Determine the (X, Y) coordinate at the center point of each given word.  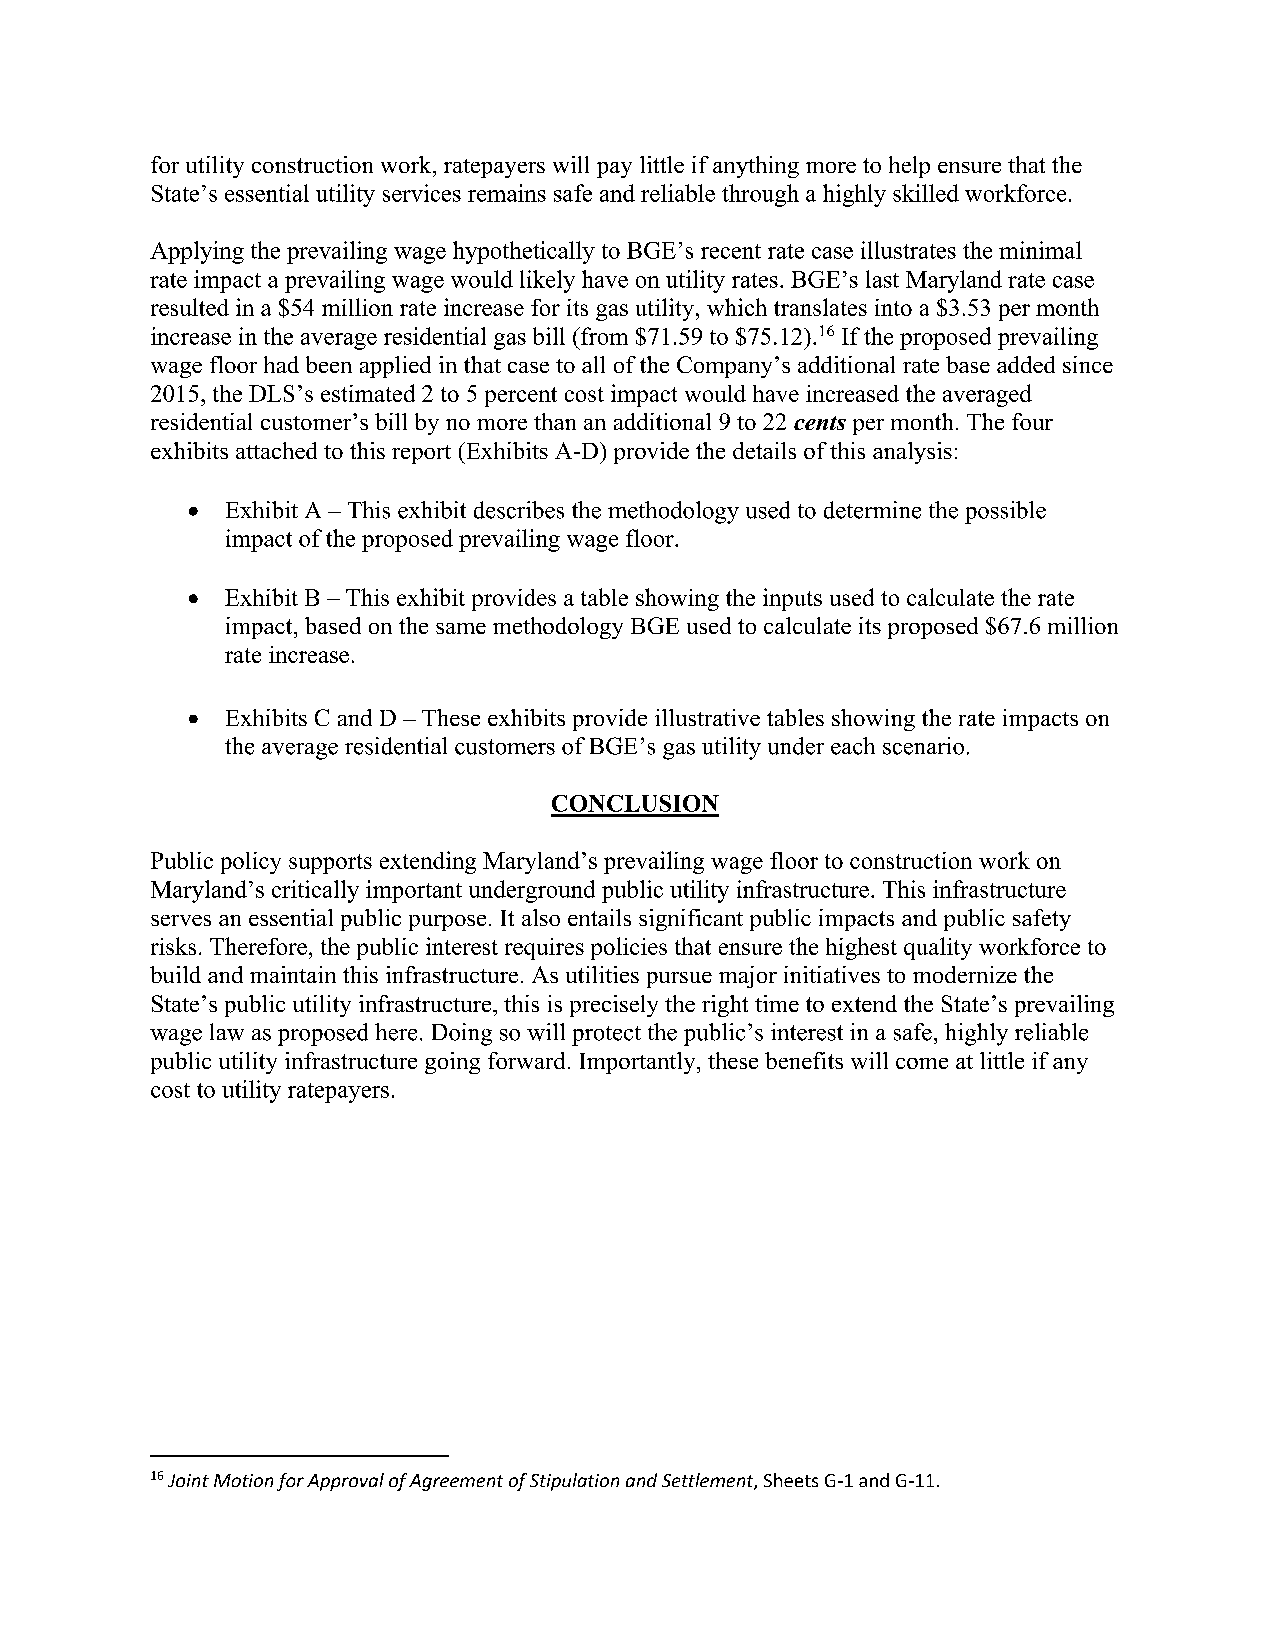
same (461, 628)
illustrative (707, 717)
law (227, 1032)
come (922, 1063)
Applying (197, 252)
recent (731, 251)
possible (1005, 512)
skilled (926, 193)
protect (606, 1036)
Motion (243, 1480)
